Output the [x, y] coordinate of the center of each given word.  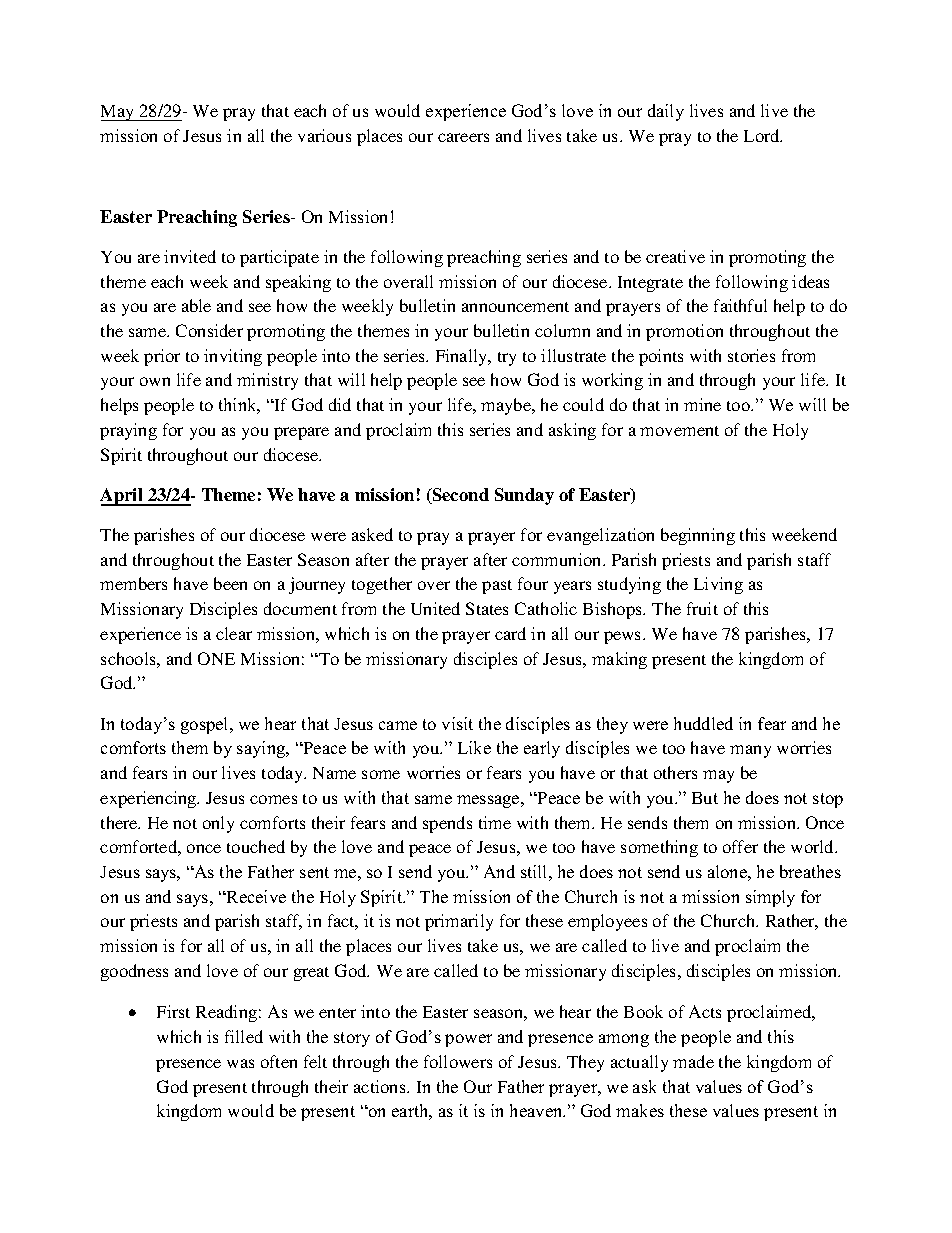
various [324, 135]
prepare [301, 433]
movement [679, 431]
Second [459, 496]
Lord [763, 135]
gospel [206, 725]
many [750, 751]
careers [463, 137]
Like [474, 747]
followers [458, 1061]
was [240, 1063]
